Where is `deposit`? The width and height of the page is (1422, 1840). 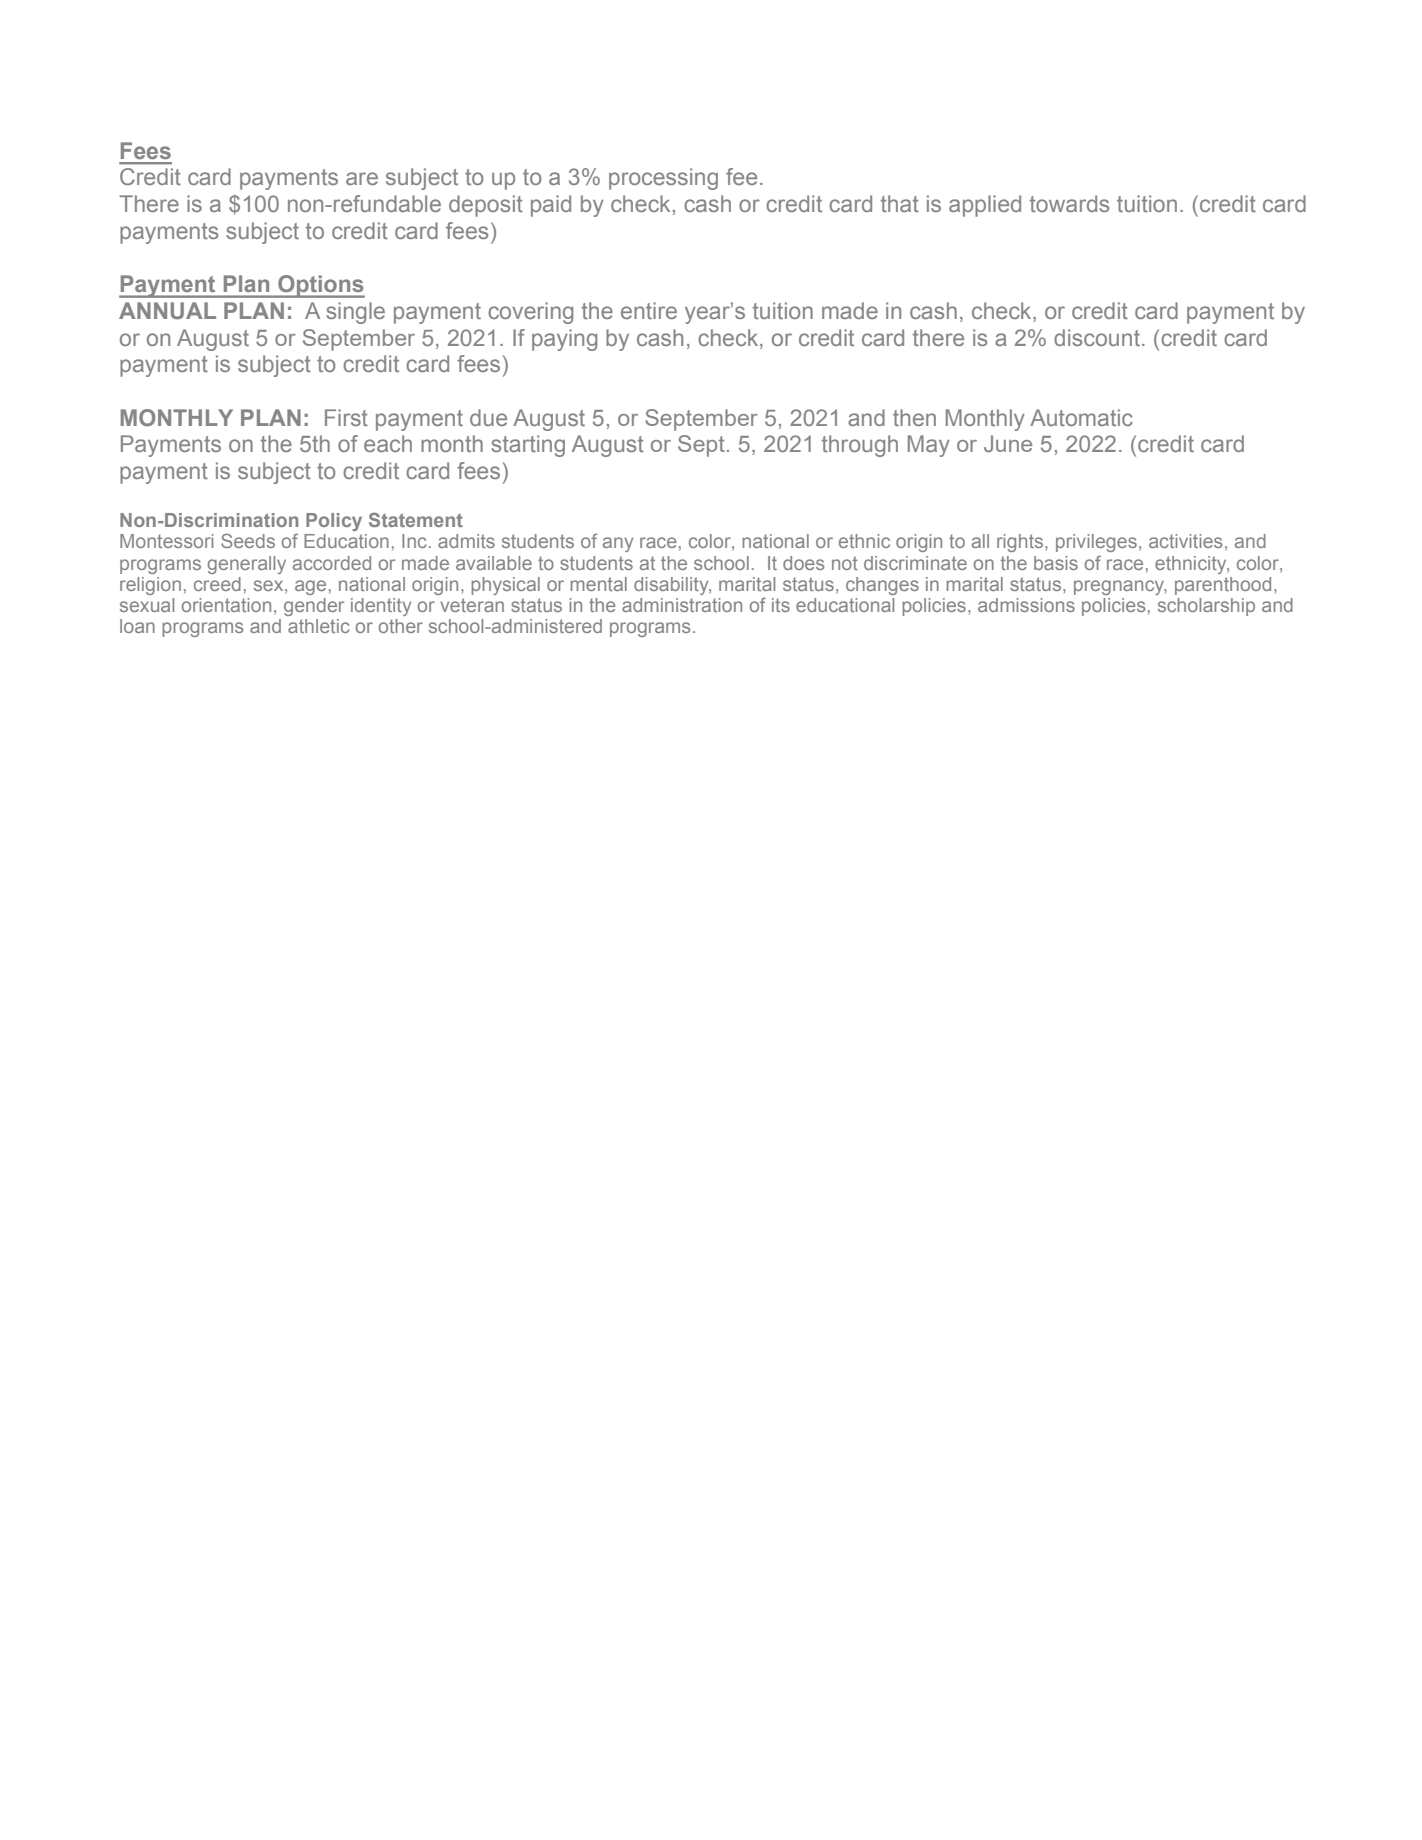
deposit is located at coordinates (486, 206).
